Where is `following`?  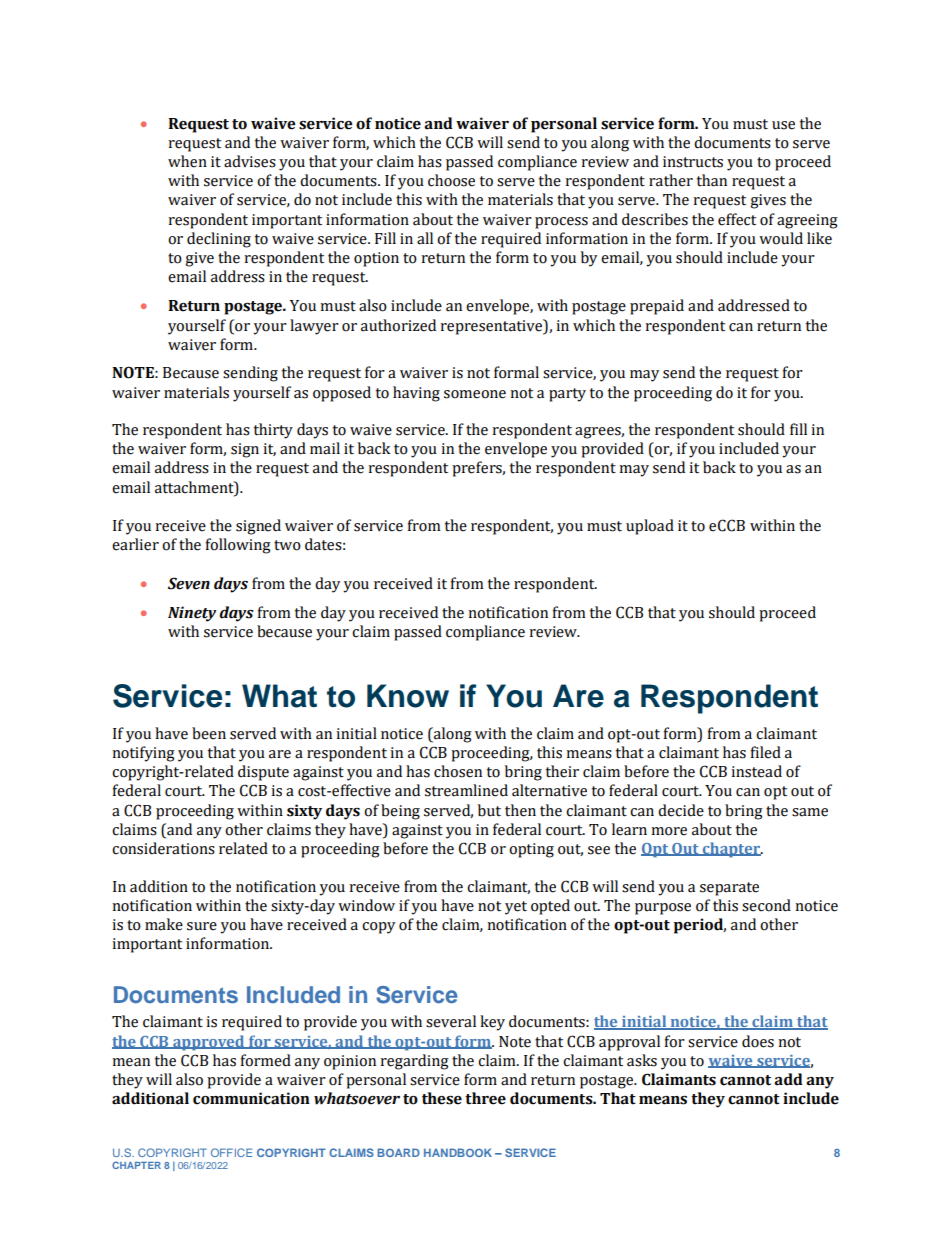
following is located at coordinates (238, 546).
